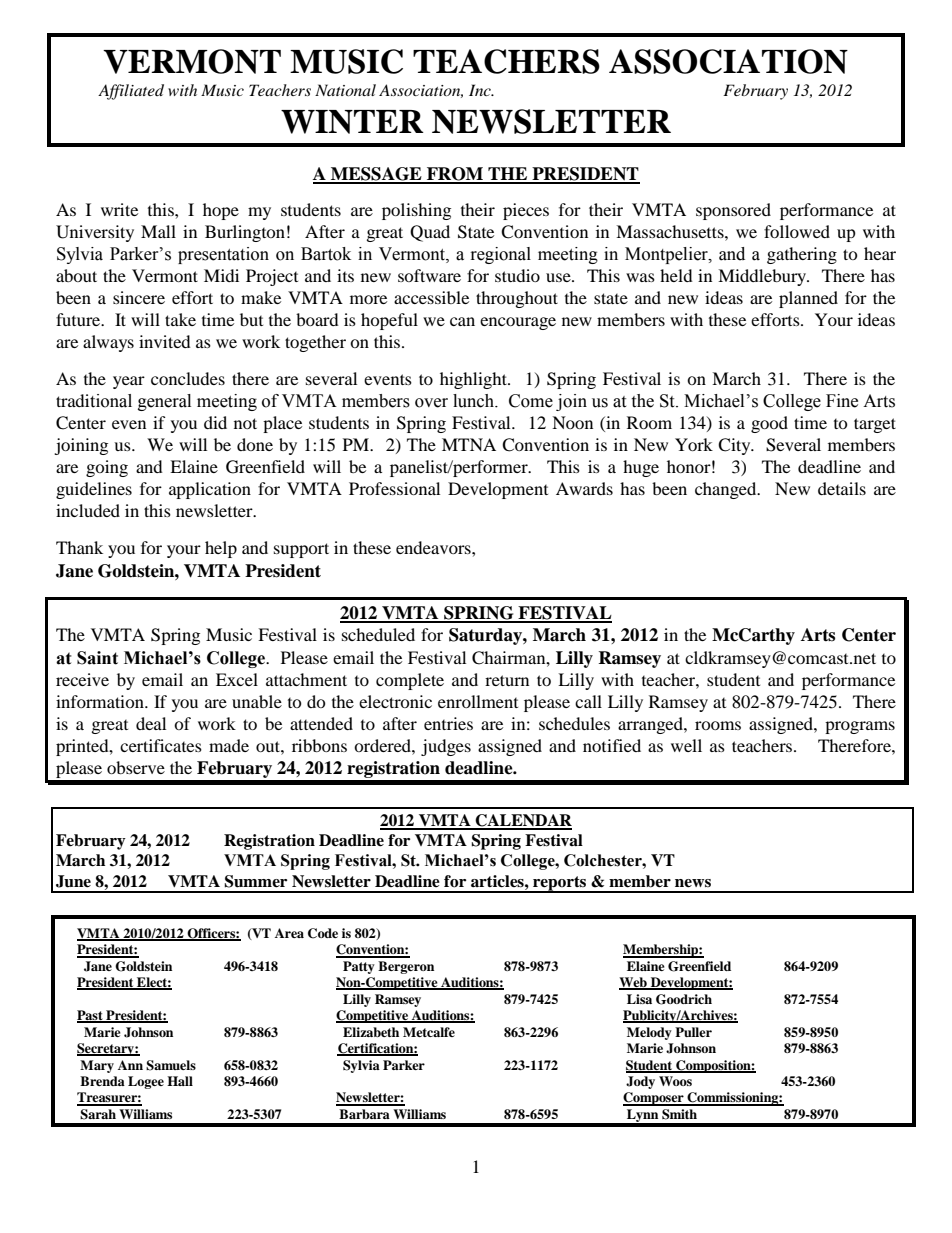  What do you see at coordinates (131, 92) in the page?
I see `Affiliated` at bounding box center [131, 92].
